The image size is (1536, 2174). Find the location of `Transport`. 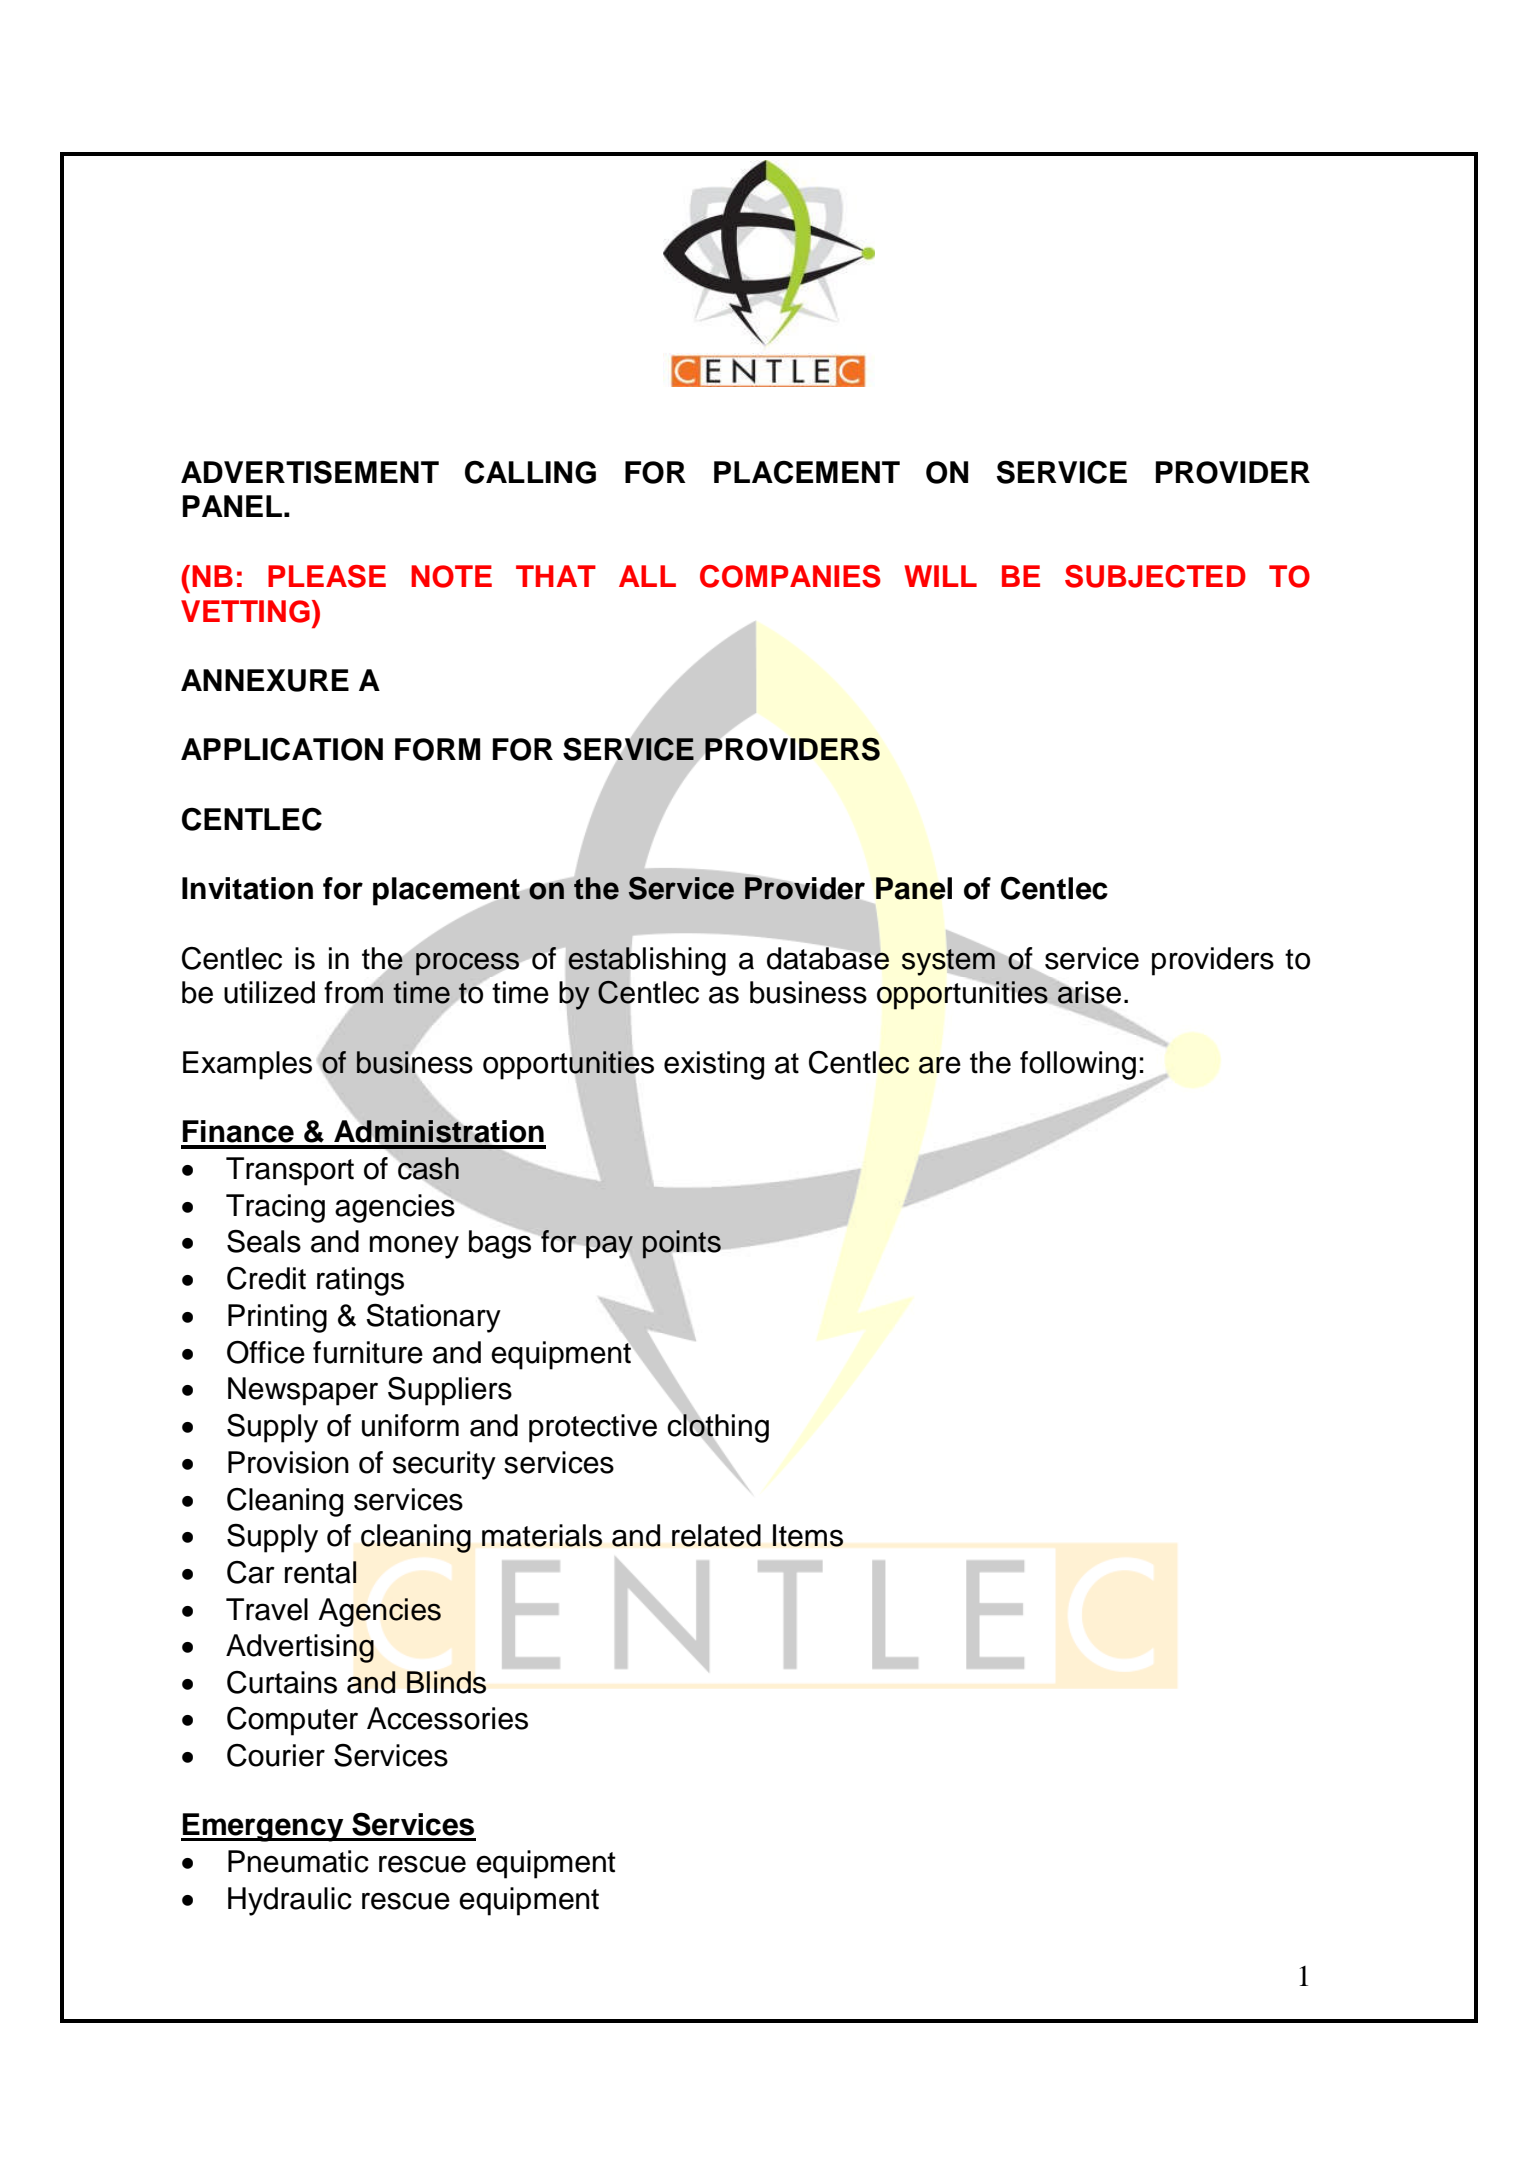

Transport is located at coordinates (290, 1171).
